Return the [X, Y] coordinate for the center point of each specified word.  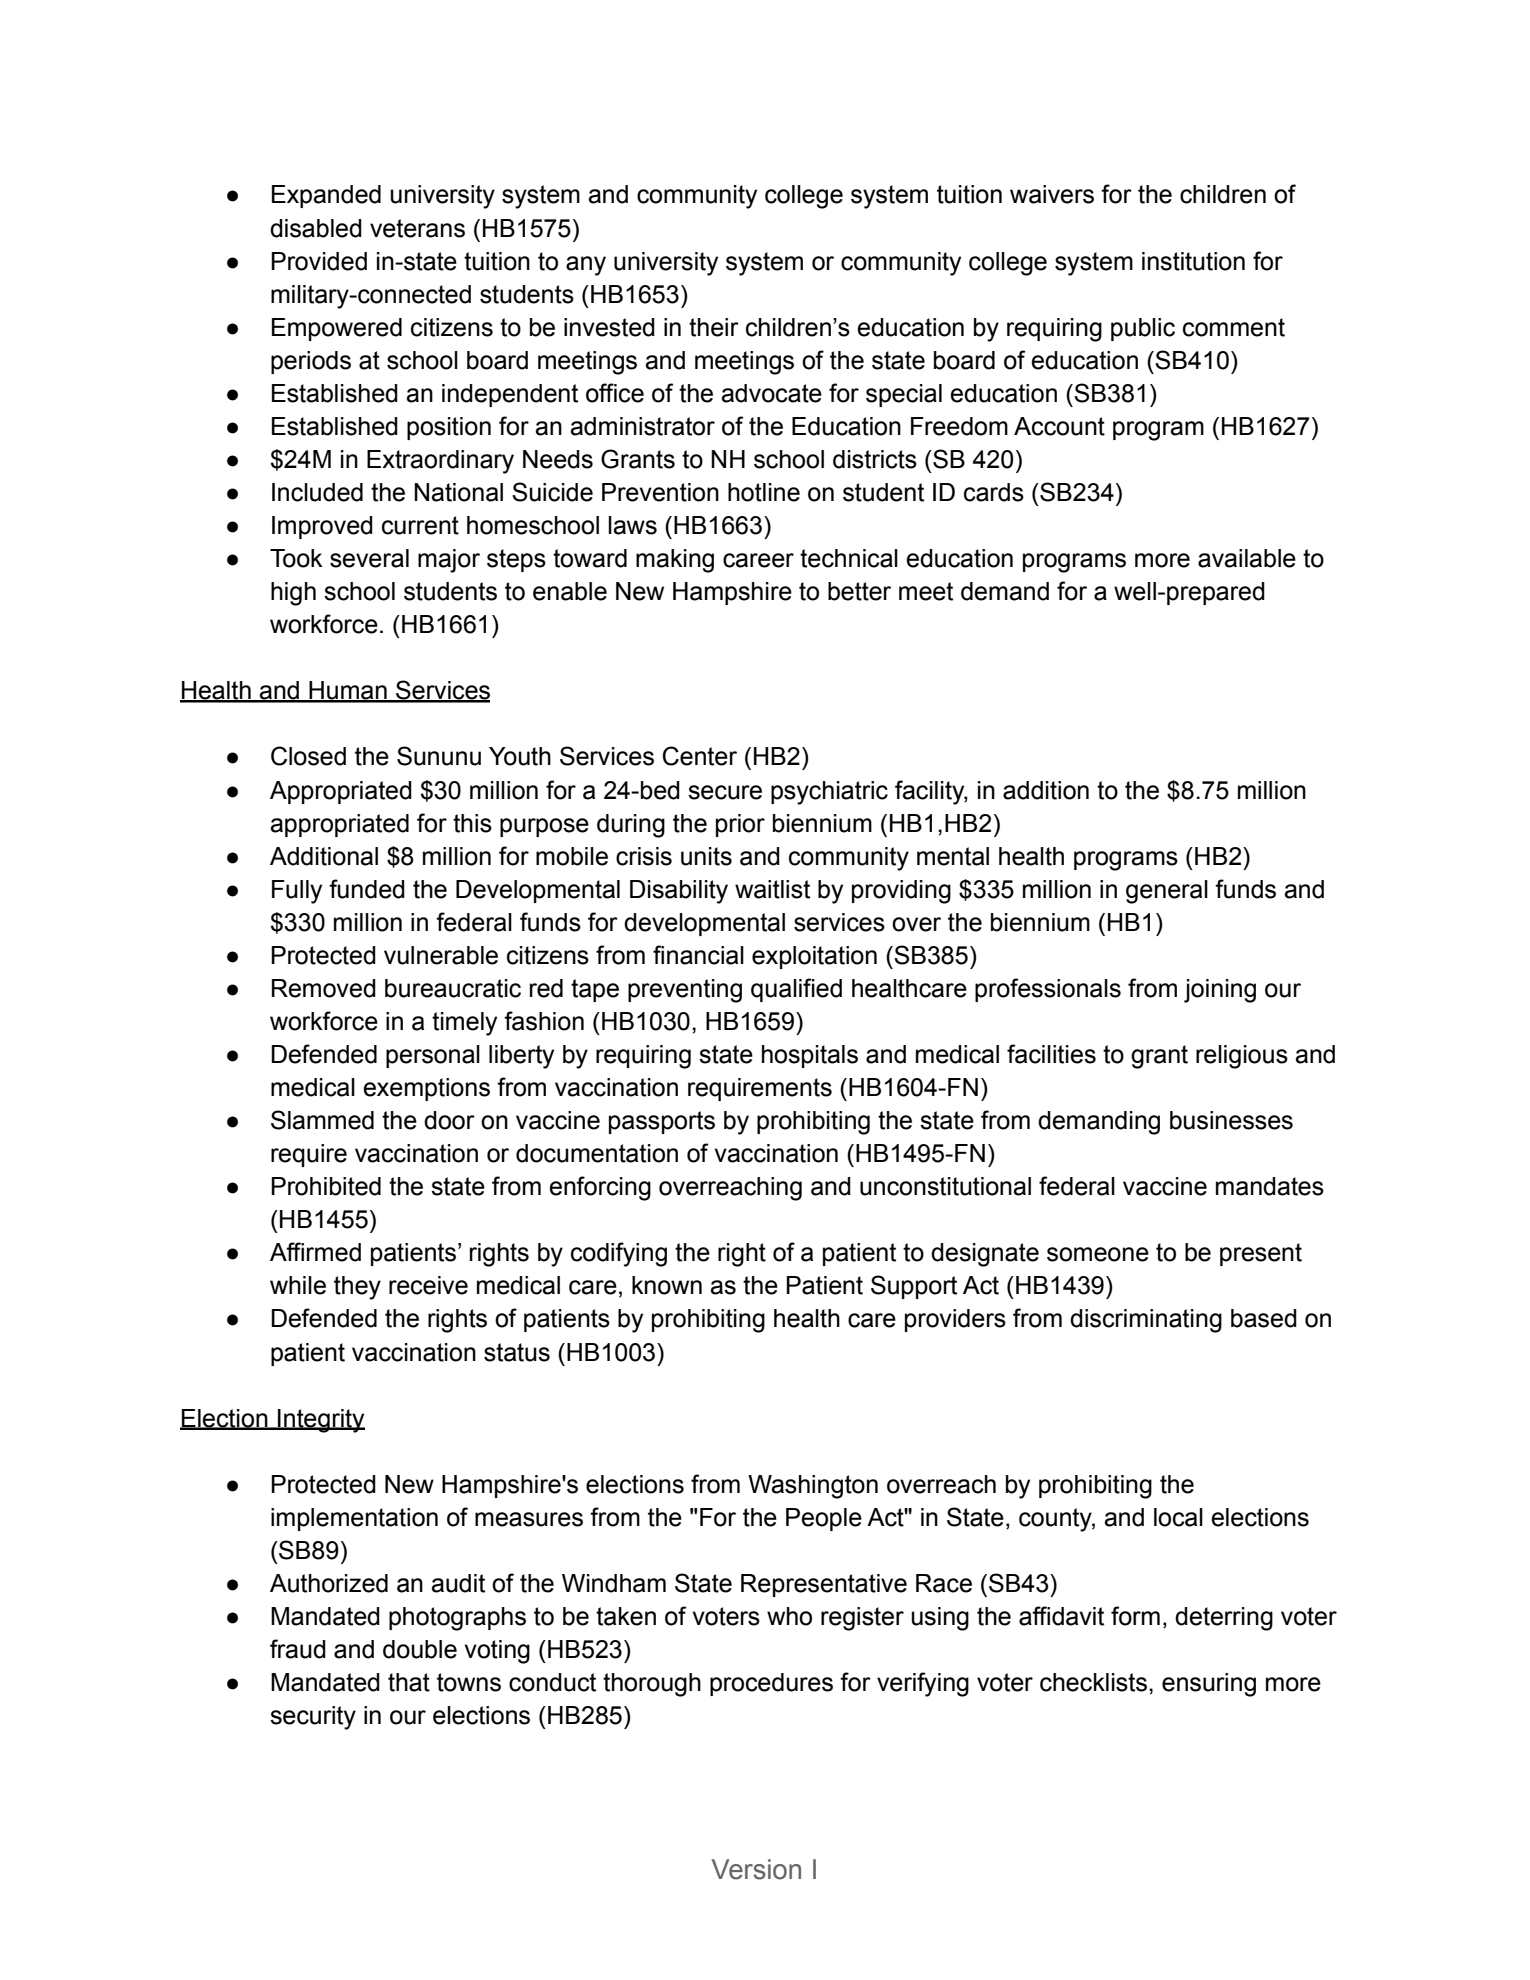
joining [1220, 991]
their [714, 327]
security [313, 1718]
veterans [417, 228]
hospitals [810, 1056]
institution [1193, 261]
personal [433, 1056]
